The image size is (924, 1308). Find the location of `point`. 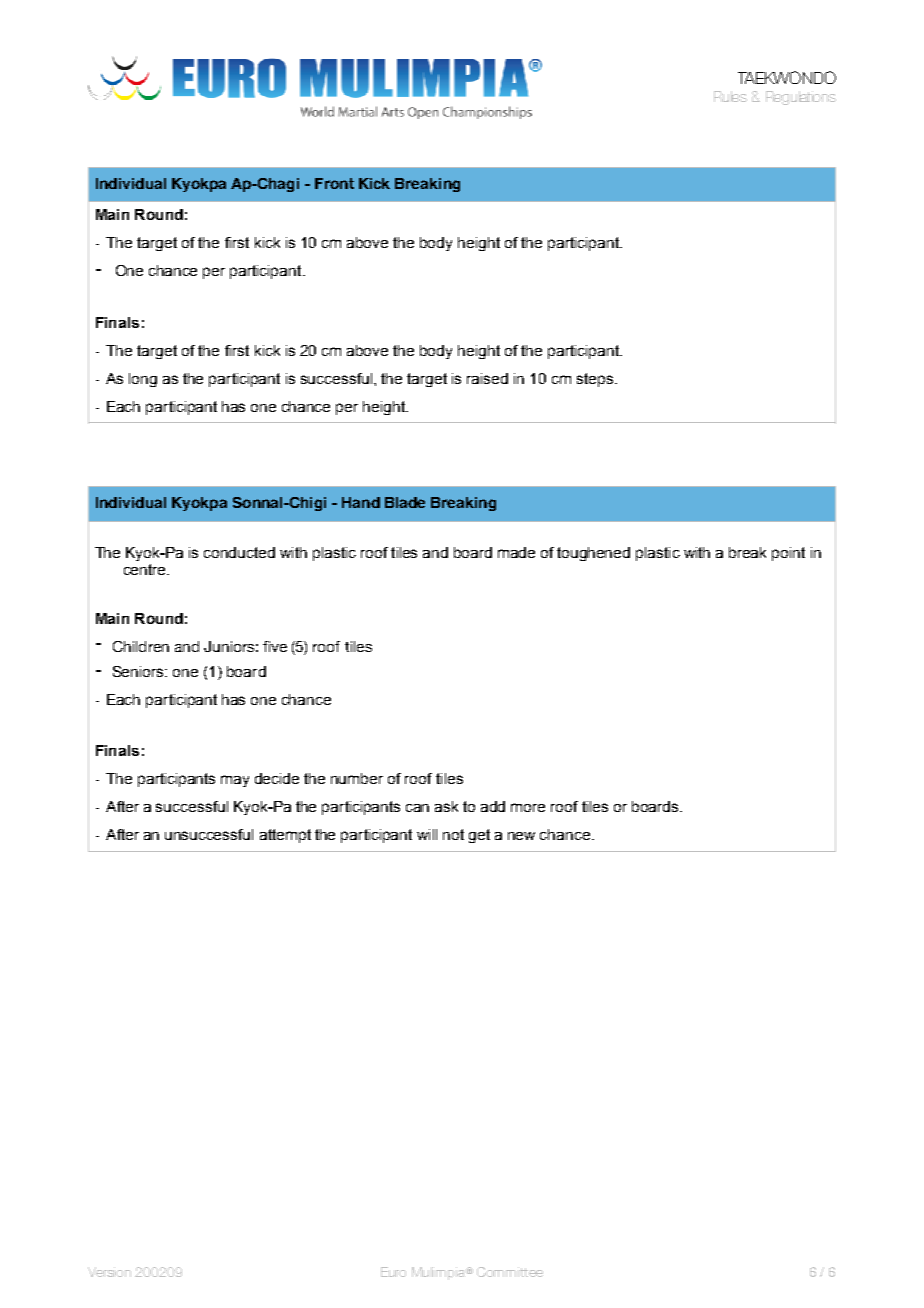

point is located at coordinates (788, 554).
